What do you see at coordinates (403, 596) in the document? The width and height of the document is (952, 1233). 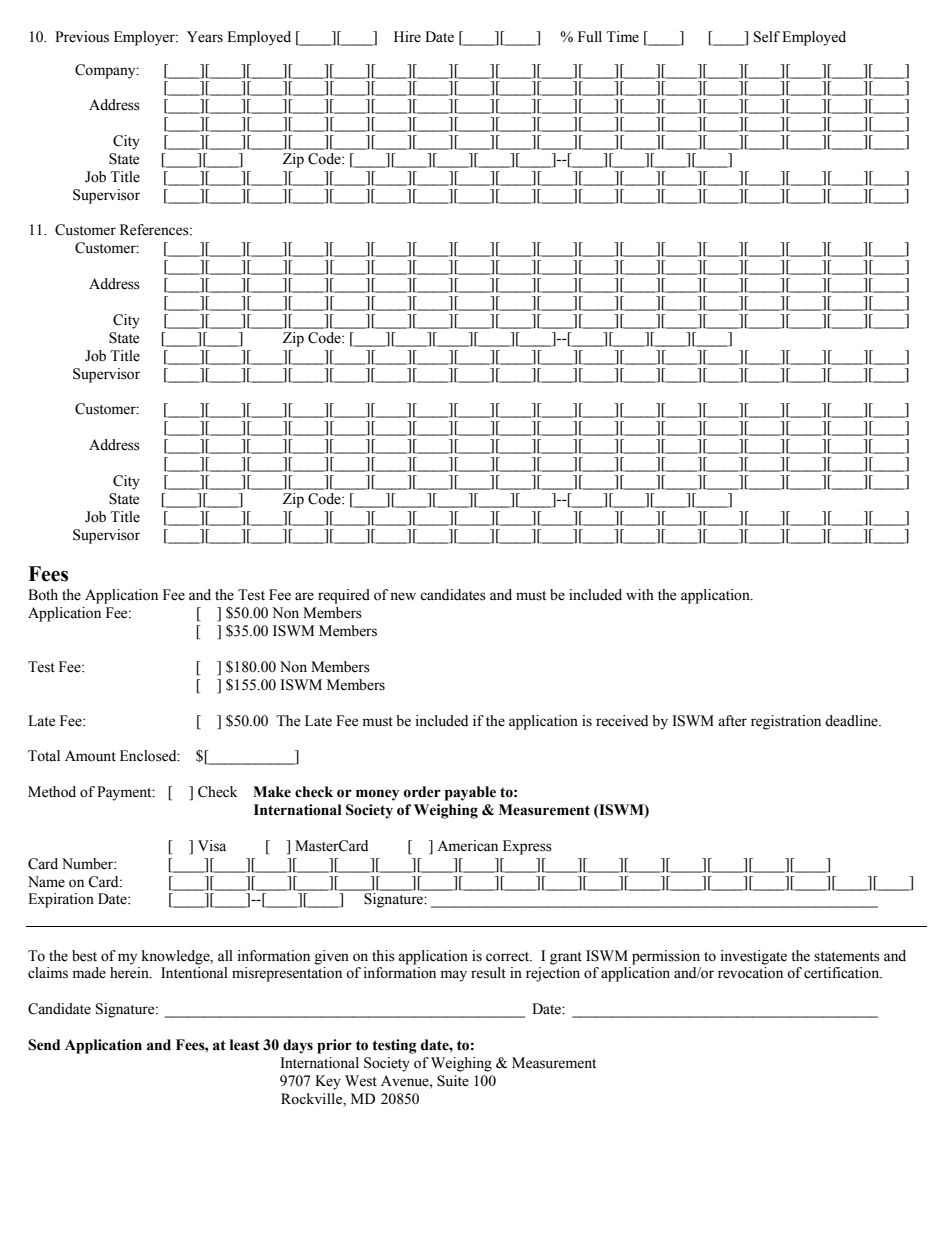 I see `new` at bounding box center [403, 596].
